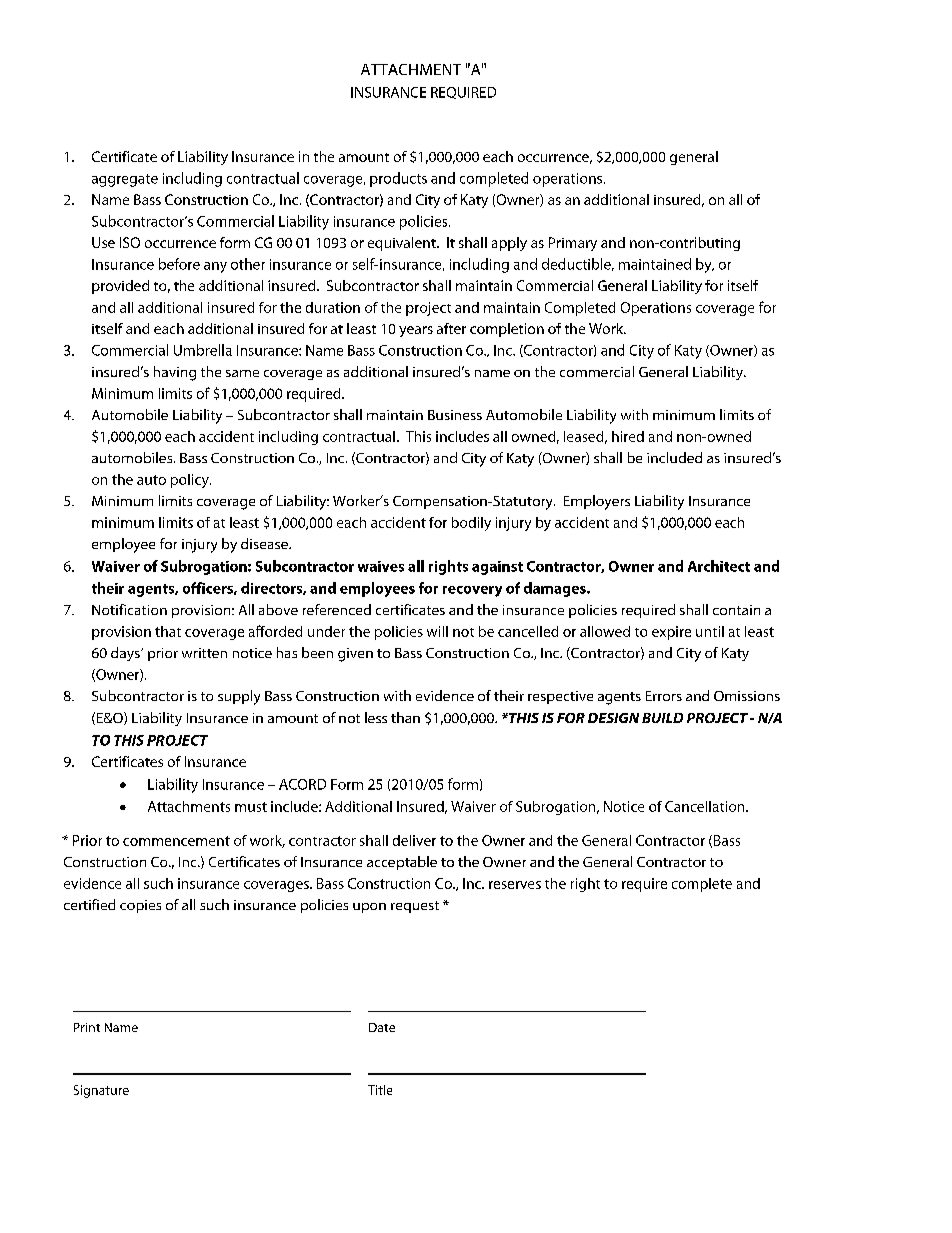  Describe the element at coordinates (573, 244) in the document. I see `Primary` at that location.
